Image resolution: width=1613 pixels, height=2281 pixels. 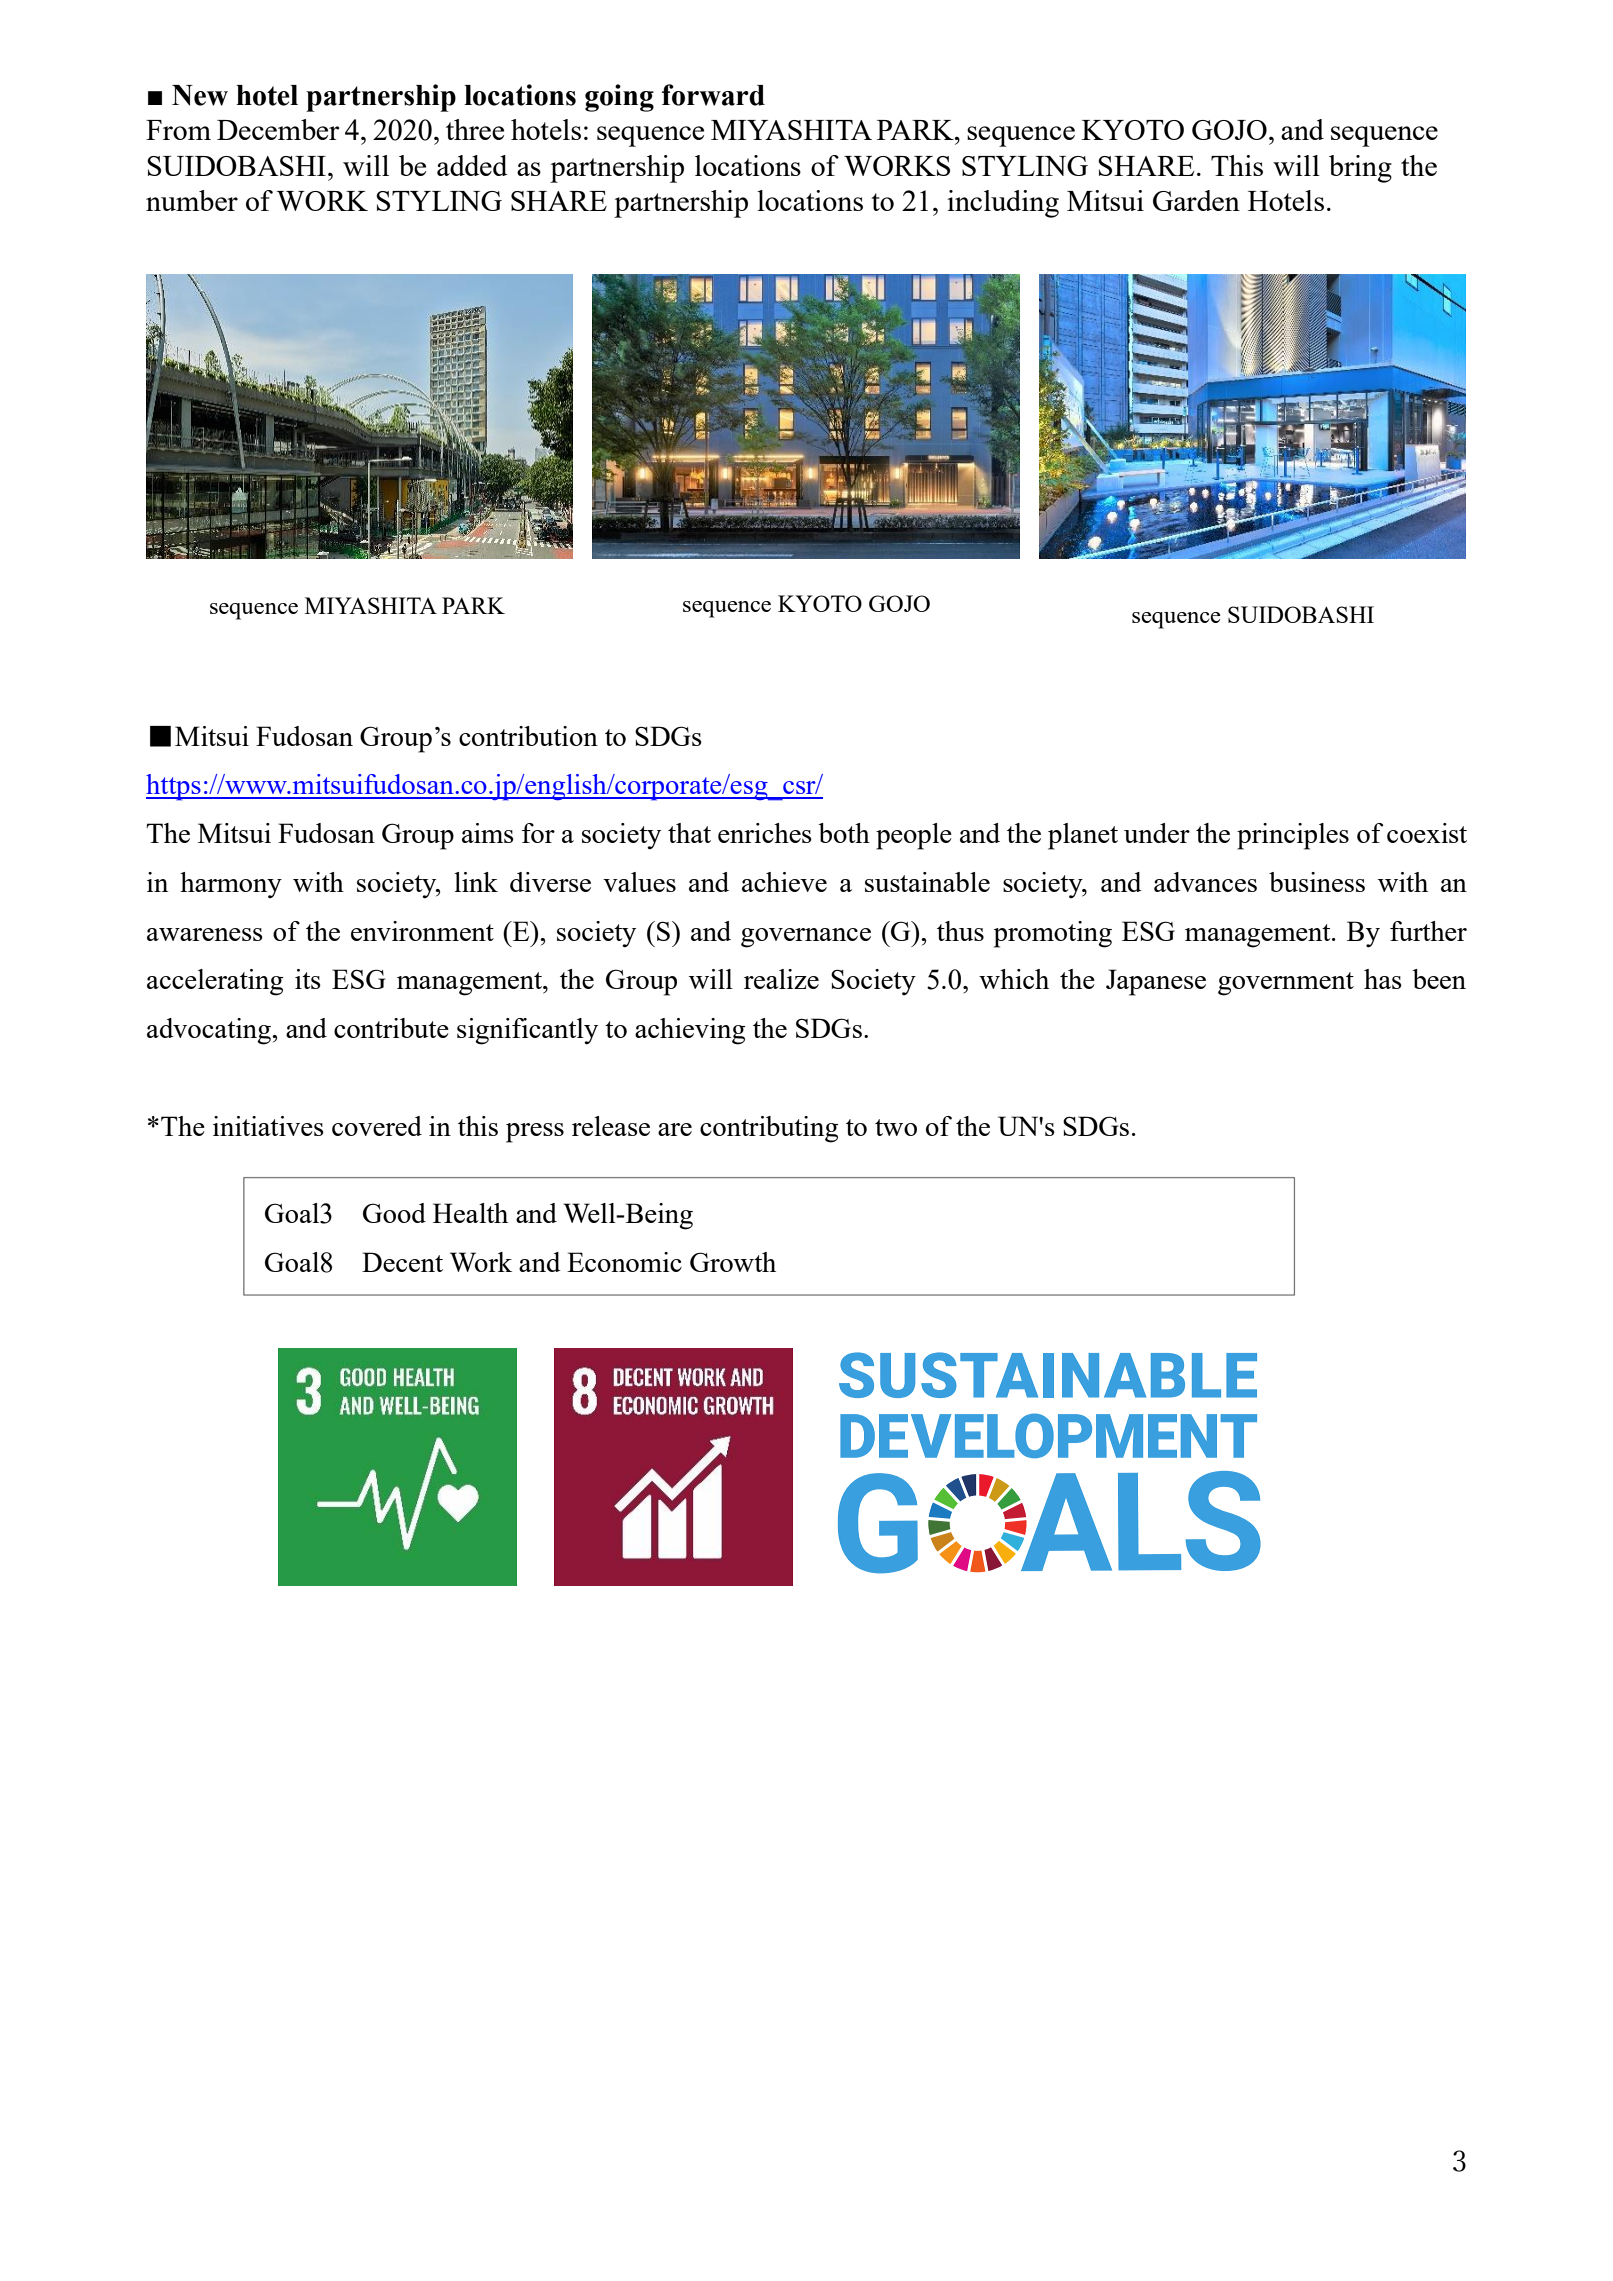 I want to click on December, so click(x=278, y=129).
